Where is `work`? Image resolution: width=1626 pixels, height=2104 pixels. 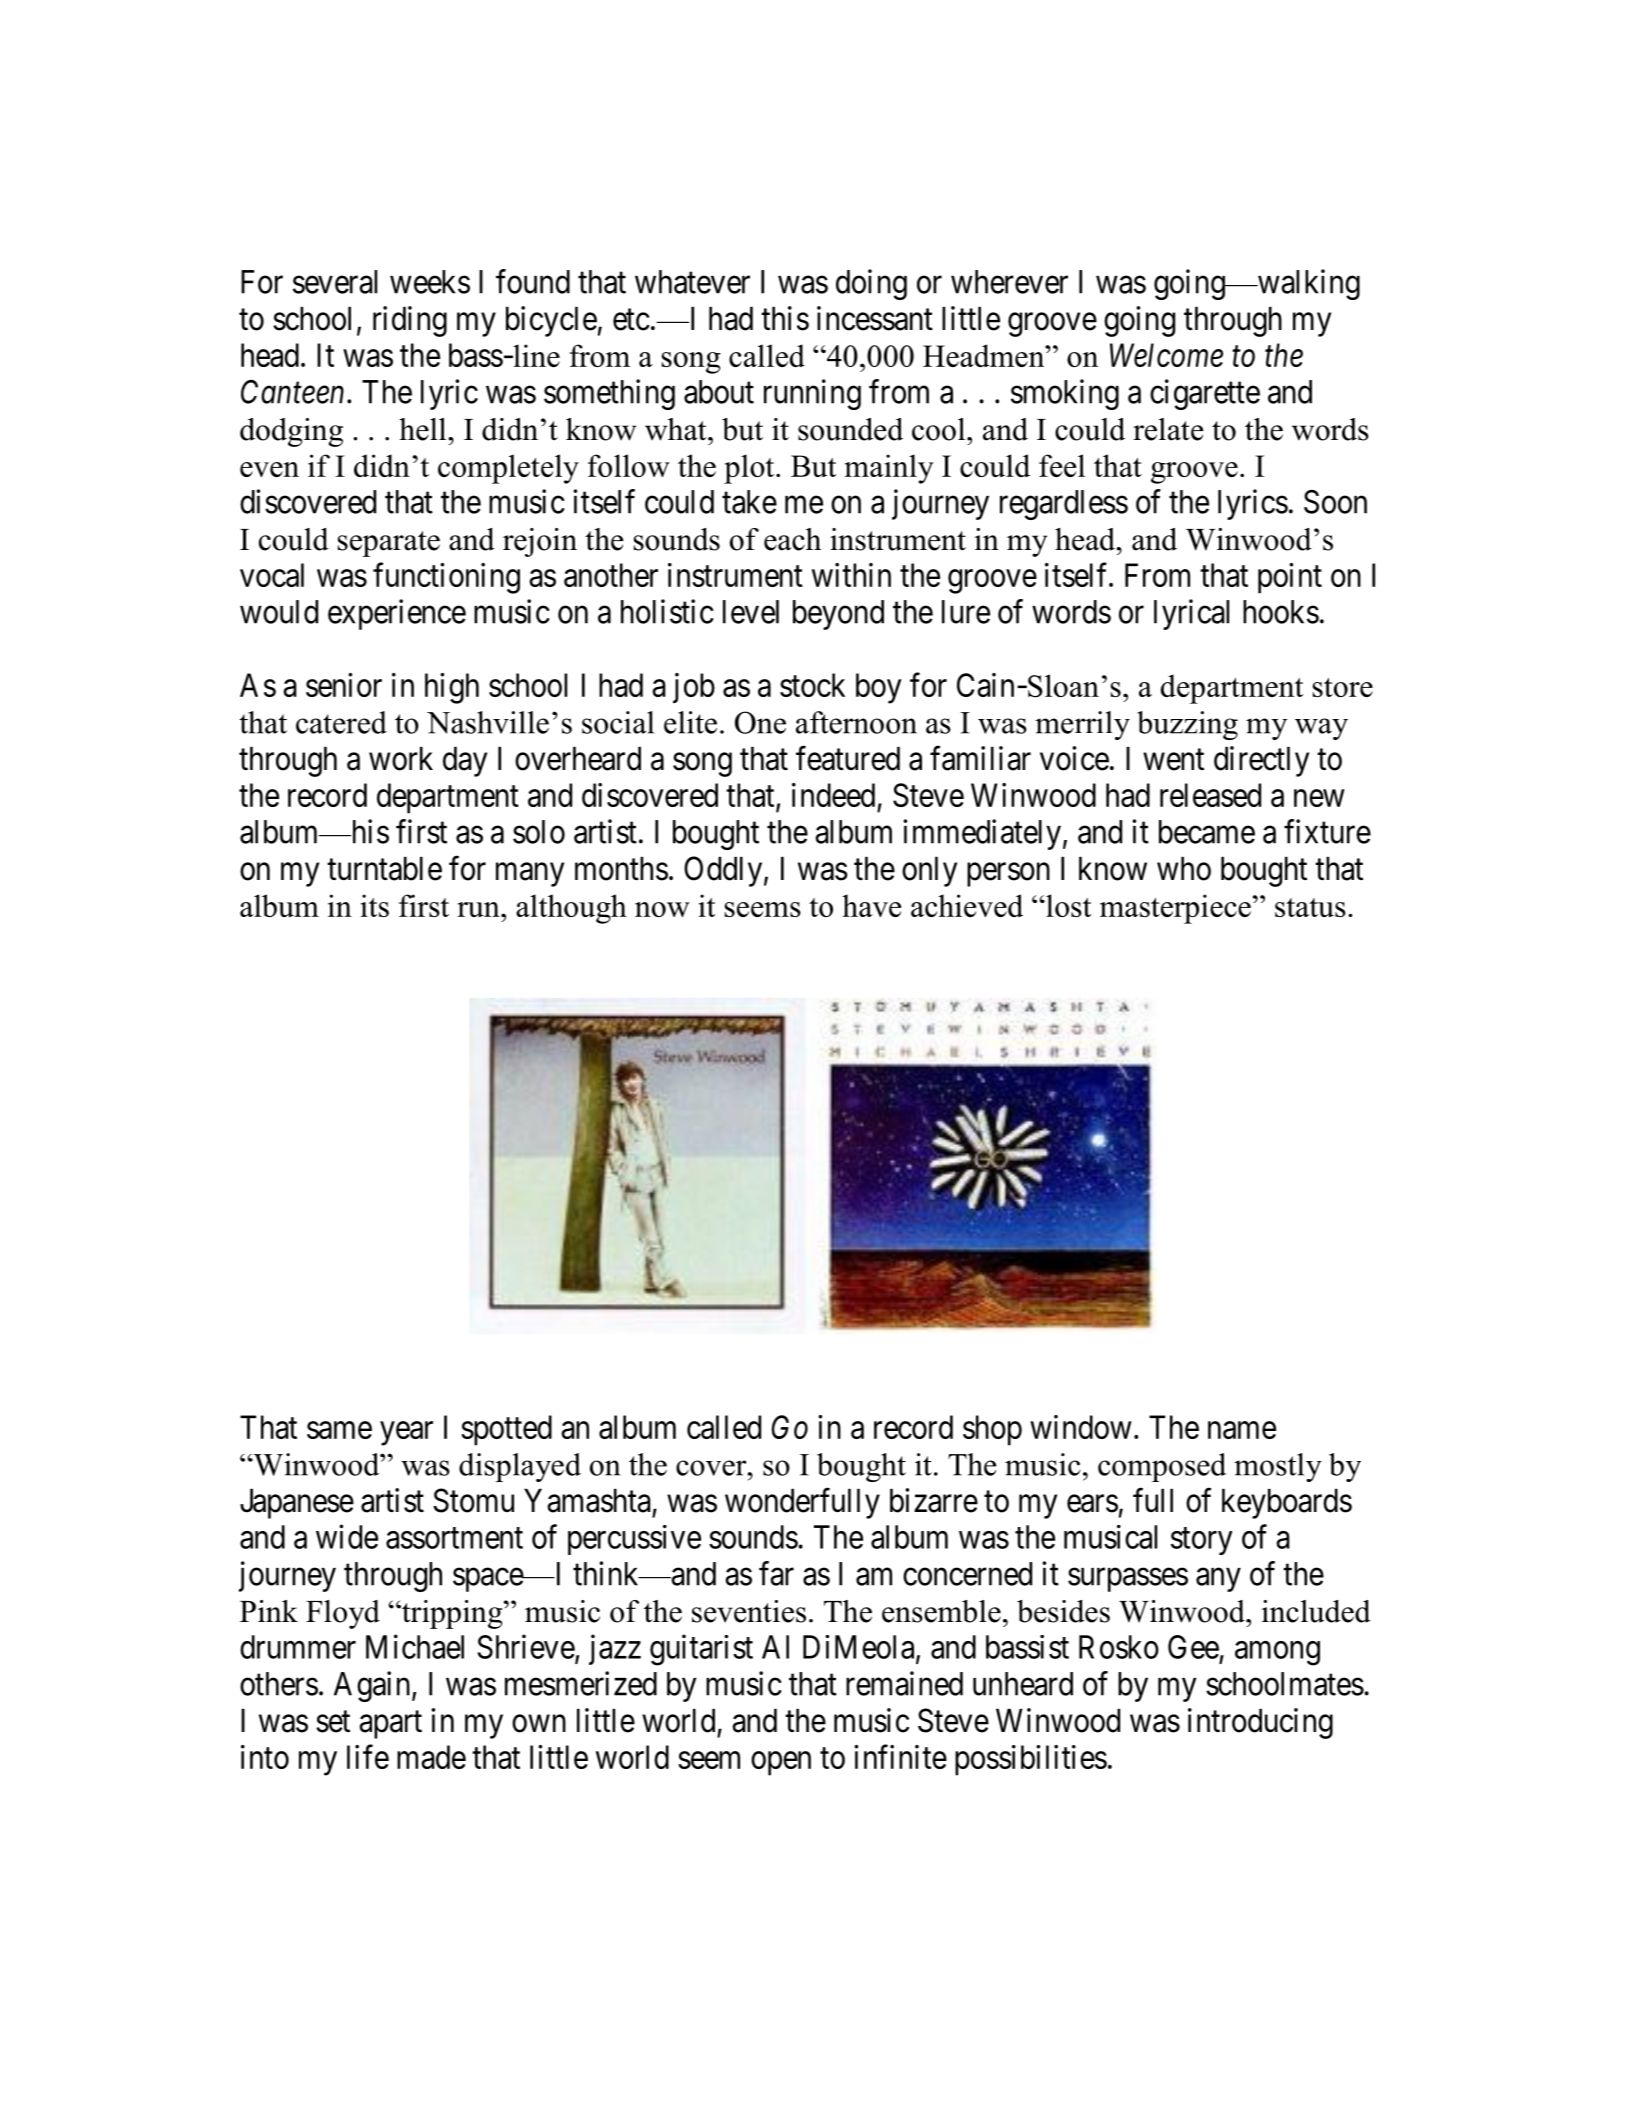 work is located at coordinates (401, 759).
